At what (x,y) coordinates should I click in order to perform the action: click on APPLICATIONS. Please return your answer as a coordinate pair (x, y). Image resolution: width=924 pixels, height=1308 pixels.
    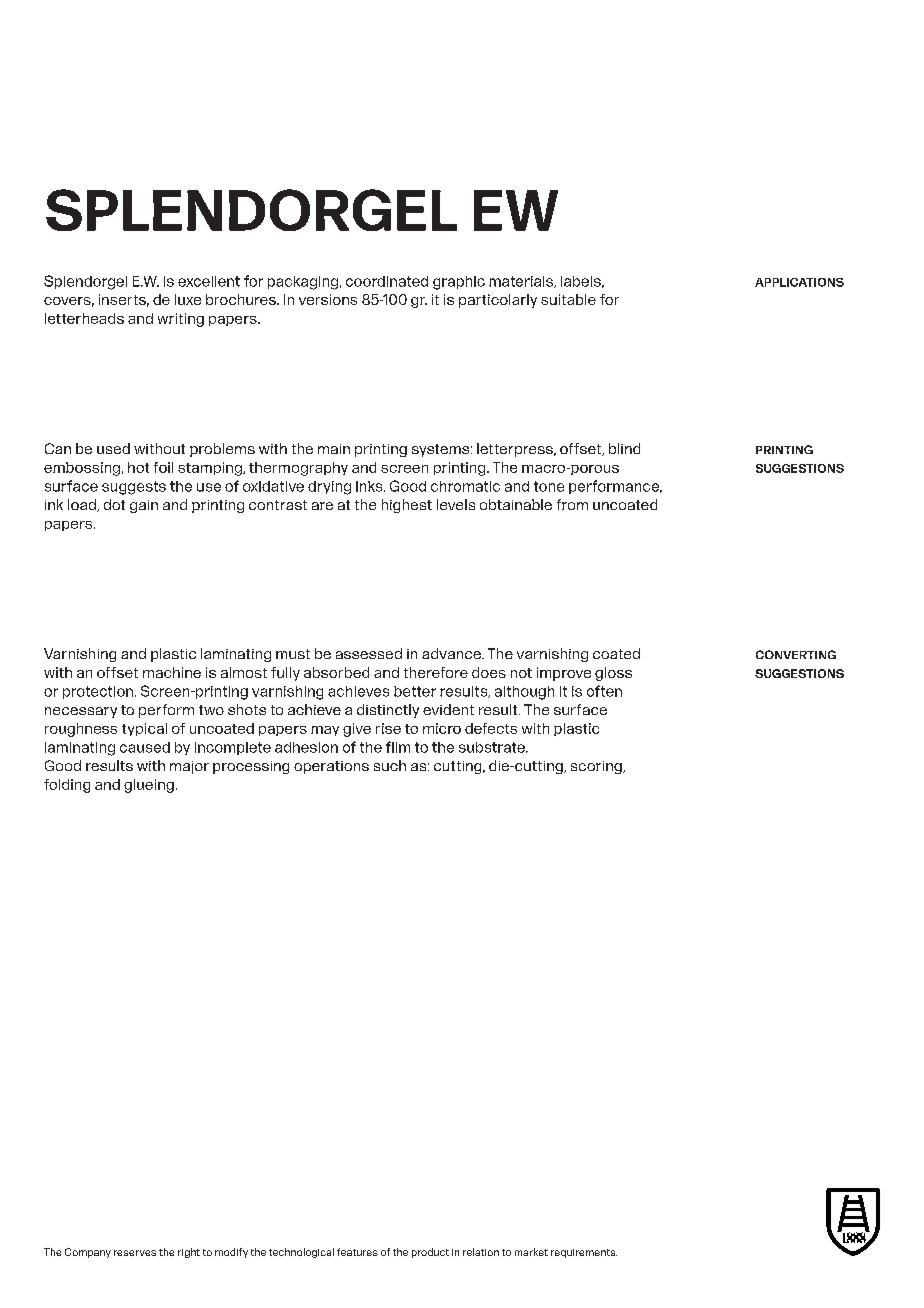
    Looking at the image, I should click on (799, 282).
